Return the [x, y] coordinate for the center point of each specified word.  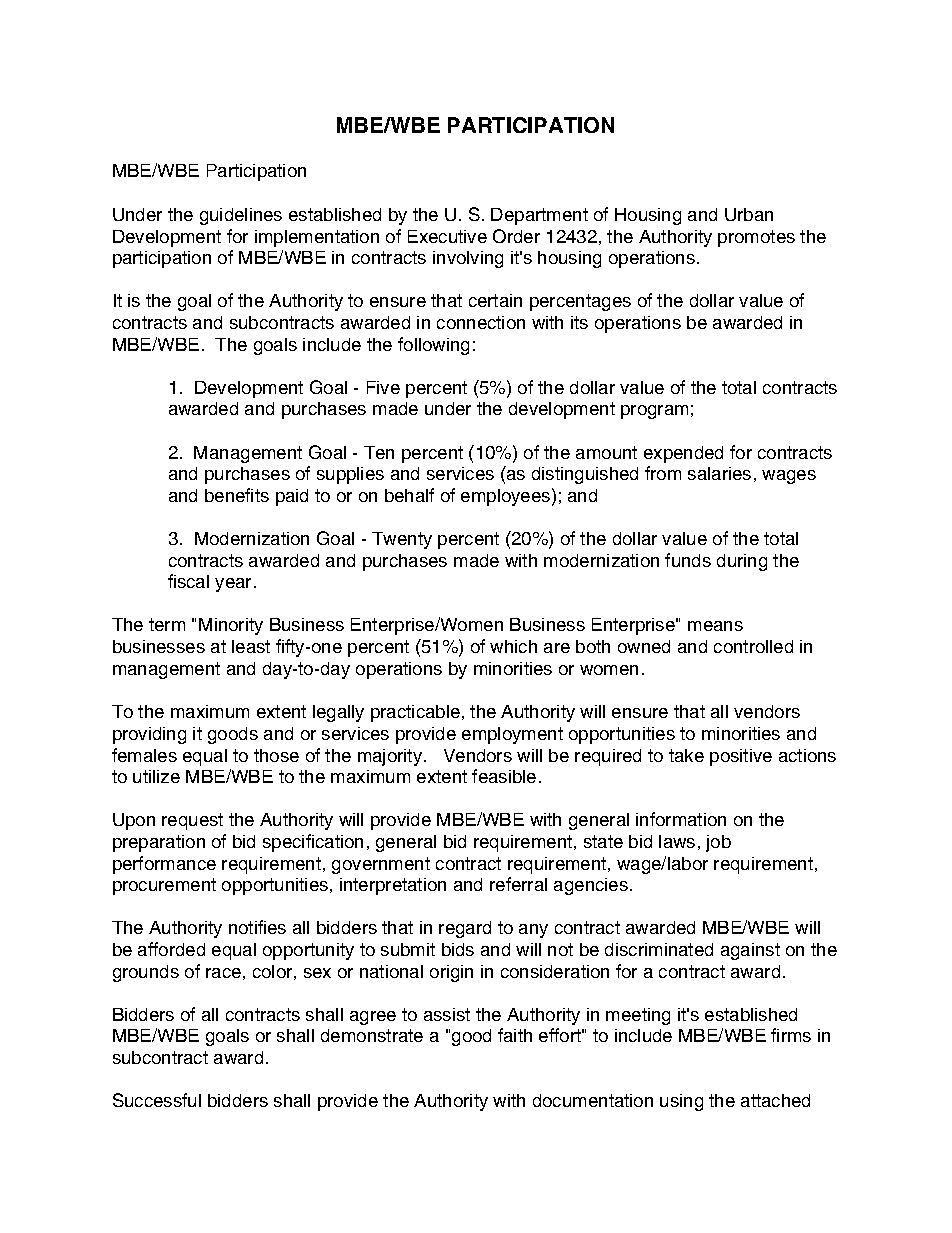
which [513, 646]
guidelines [241, 216]
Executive [447, 236]
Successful [157, 1100]
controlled [753, 646]
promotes [756, 238]
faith [515, 1035]
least [251, 646]
